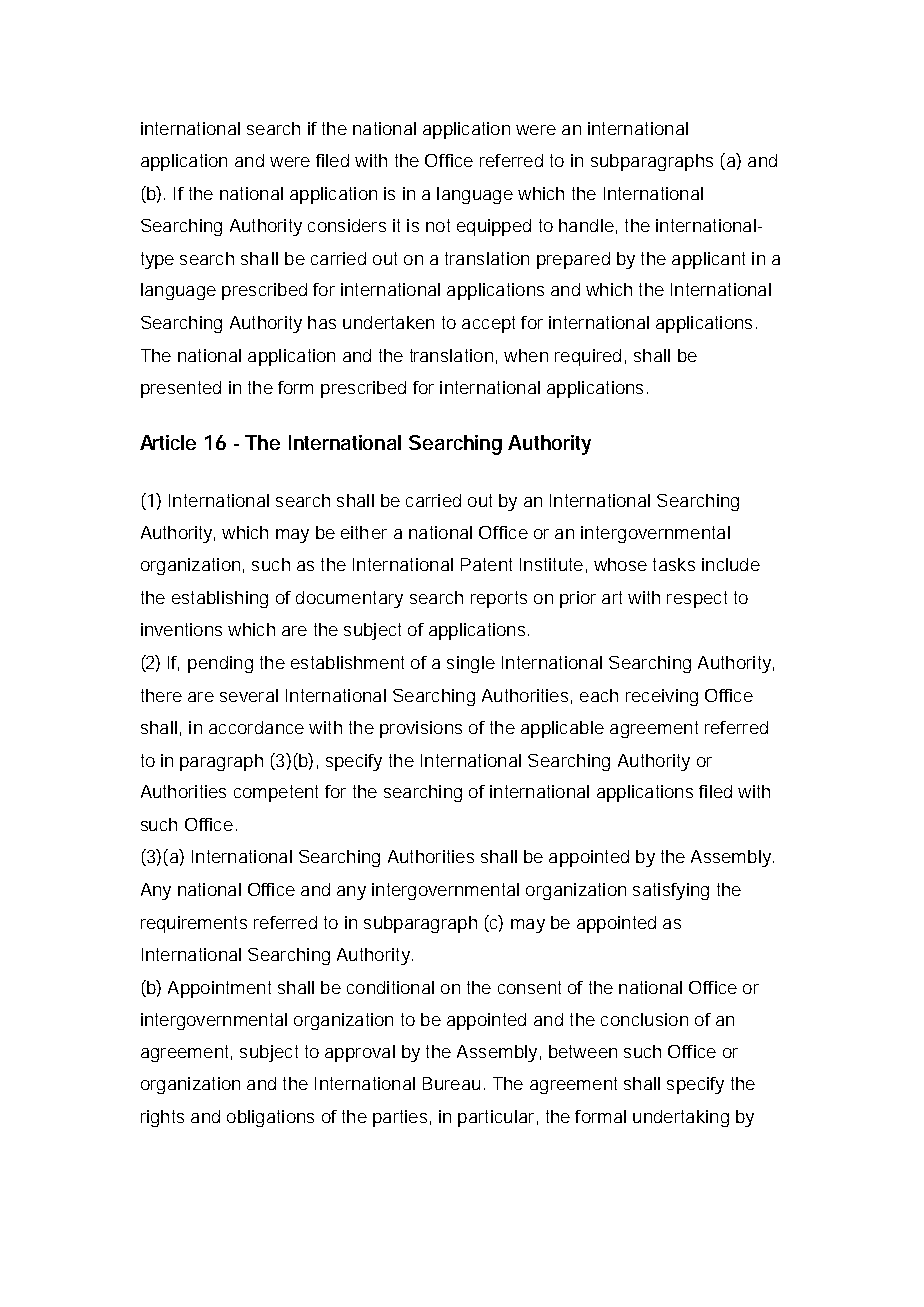 Image resolution: width=924 pixels, height=1307 pixels. I want to click on not, so click(438, 225).
